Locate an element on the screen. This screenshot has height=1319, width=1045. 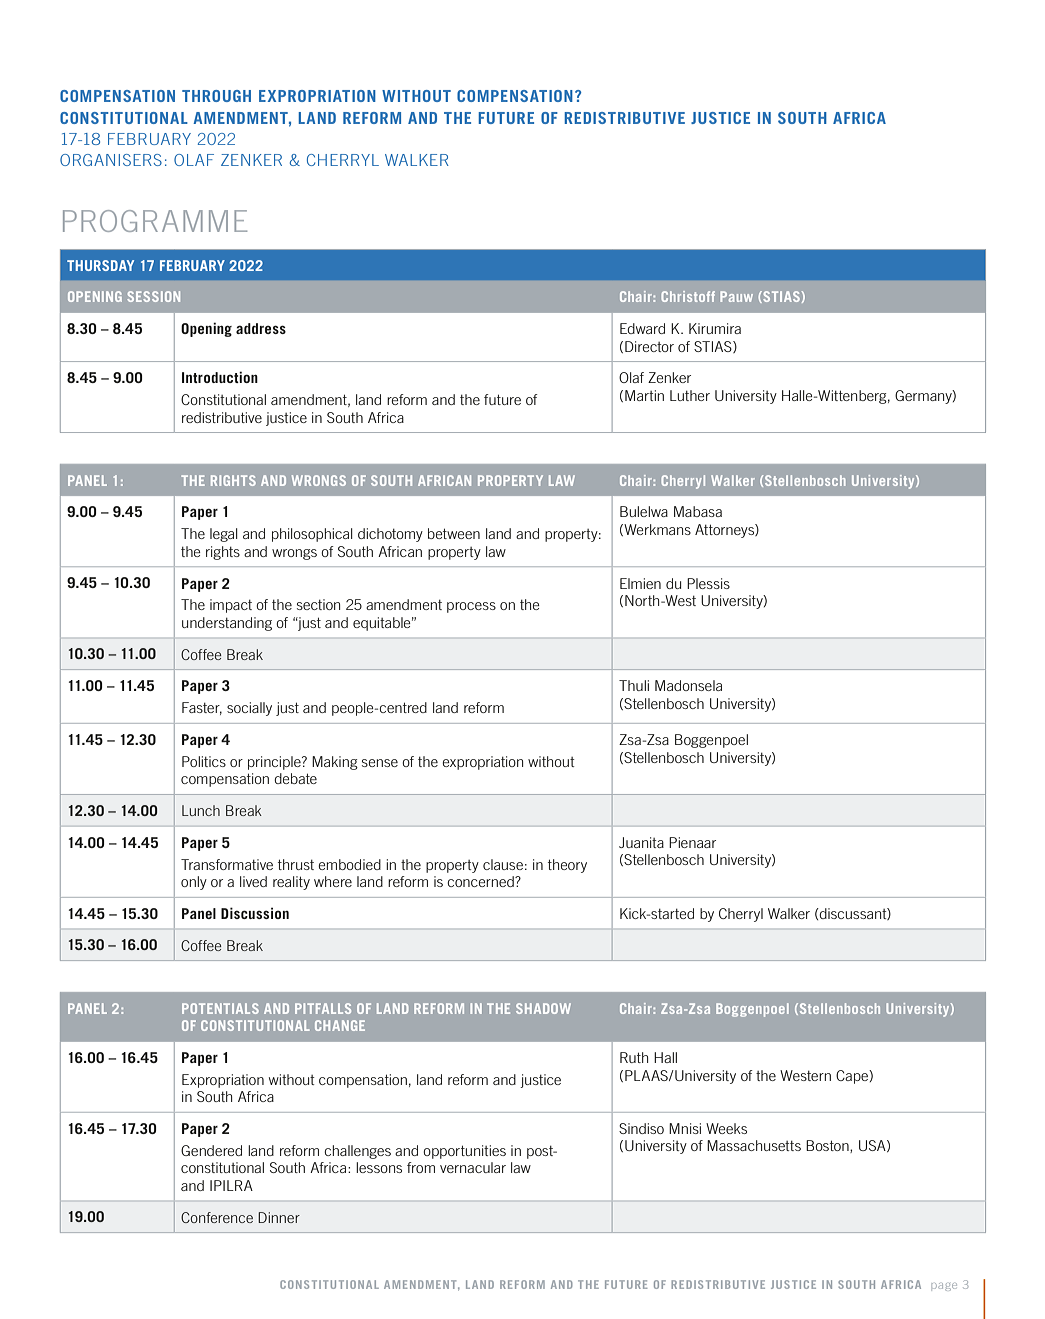
vernacular is located at coordinates (473, 1167).
